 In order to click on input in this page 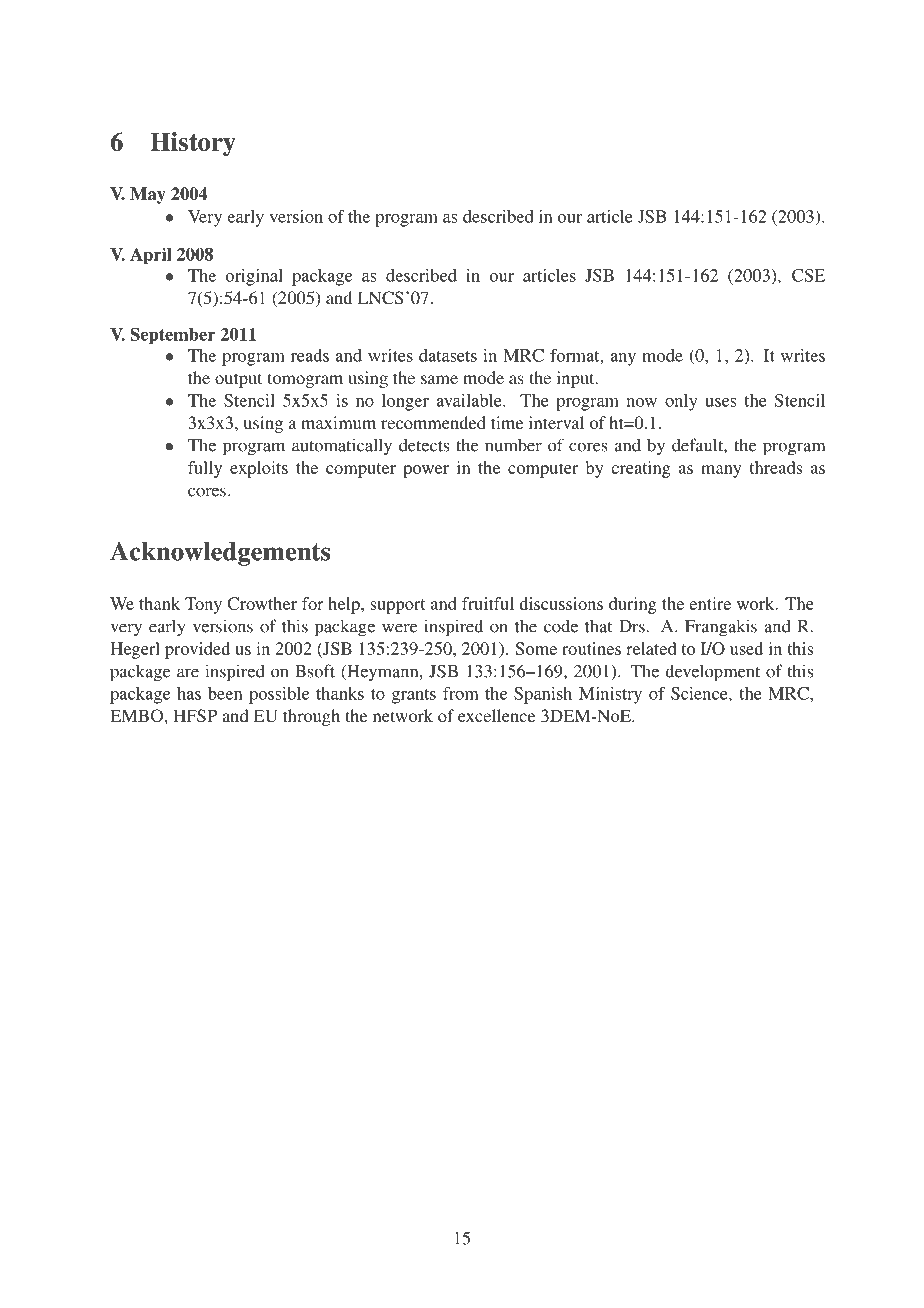, I will do `click(577, 379)`.
